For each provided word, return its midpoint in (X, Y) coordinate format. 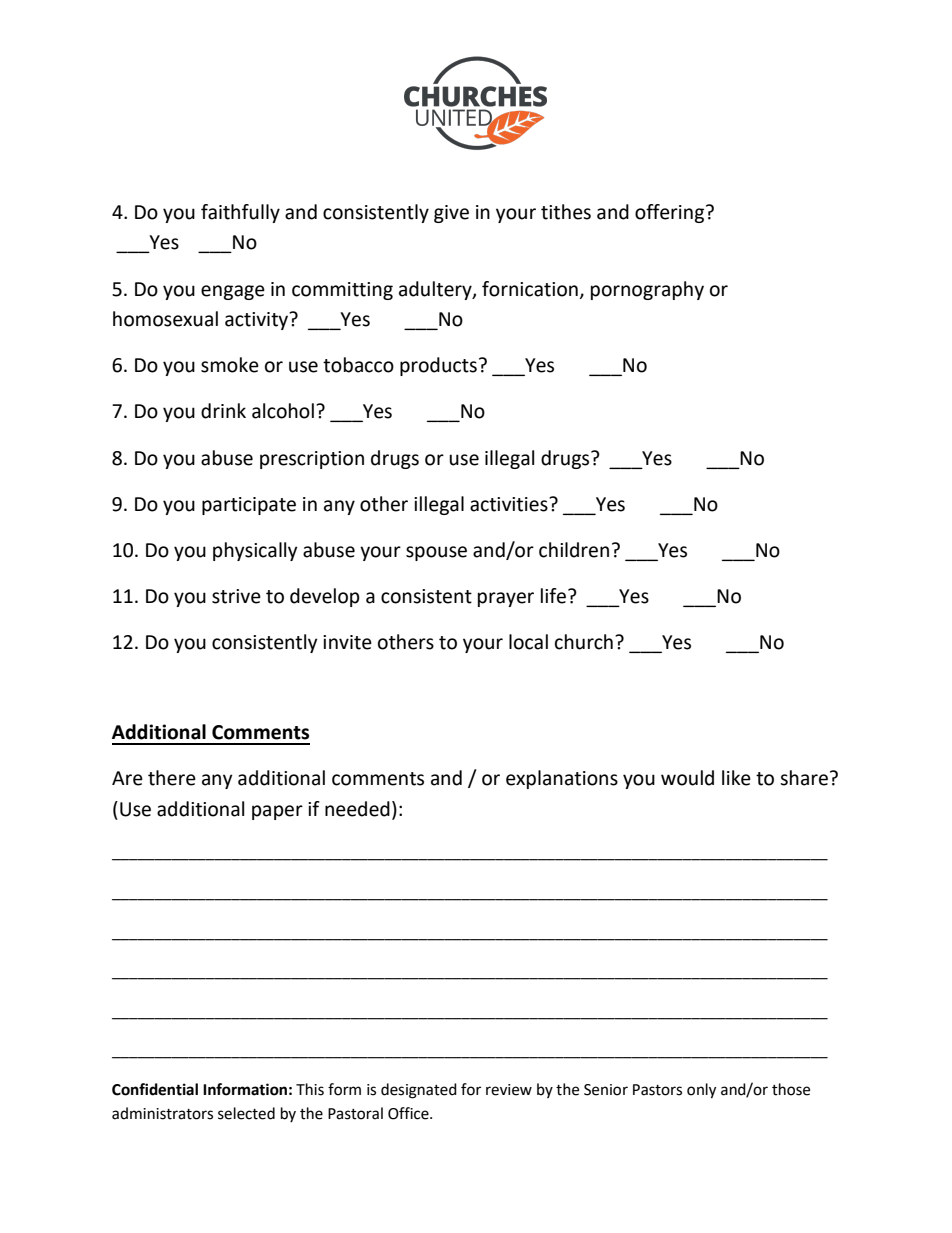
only (701, 1091)
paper (277, 812)
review (509, 1090)
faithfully (240, 213)
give (451, 214)
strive (236, 596)
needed (357, 809)
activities (510, 504)
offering (671, 213)
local (528, 642)
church (584, 642)
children (574, 550)
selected (246, 1113)
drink (223, 411)
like (736, 778)
